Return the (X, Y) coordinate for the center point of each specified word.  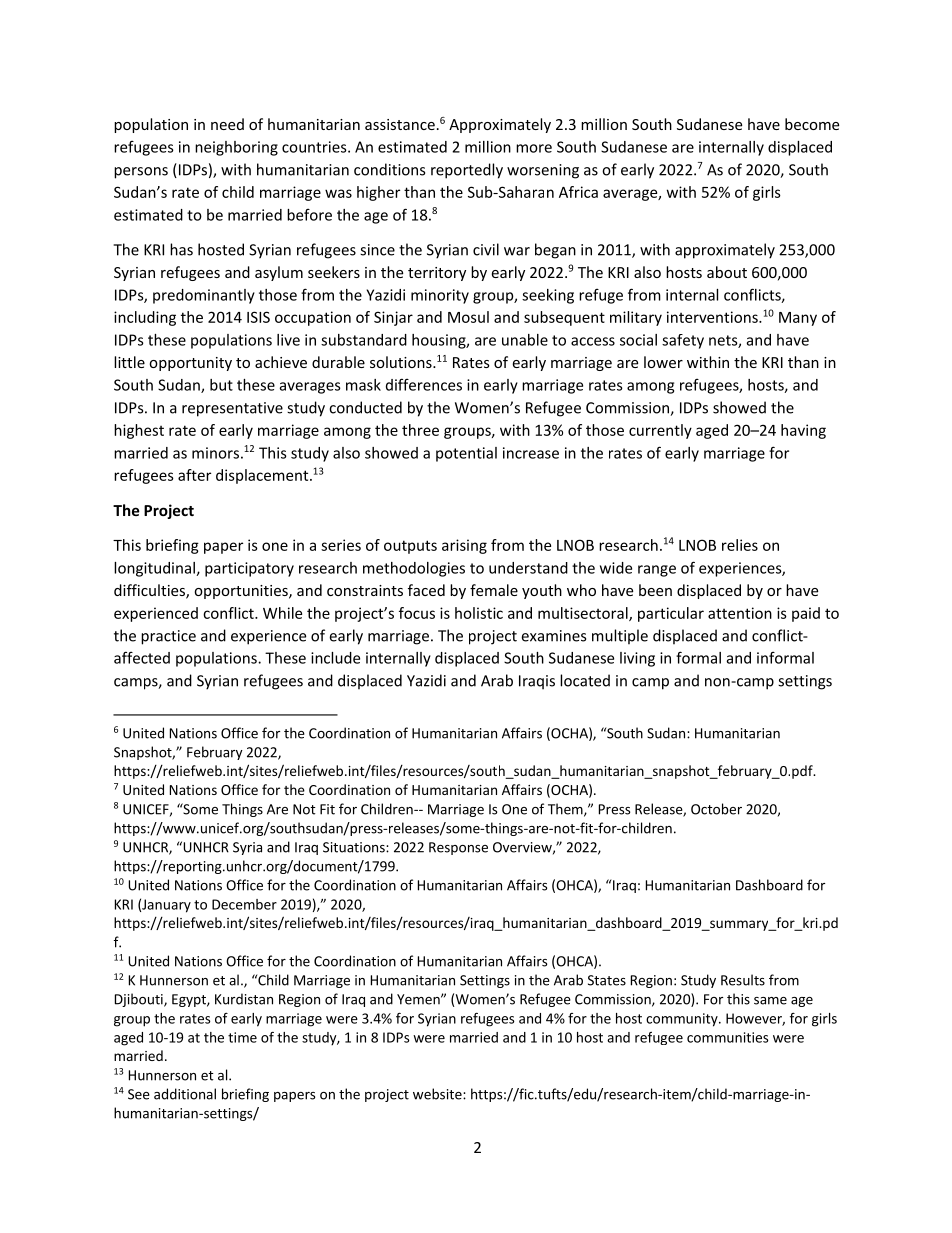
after (194, 475)
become (812, 124)
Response (458, 848)
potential (466, 454)
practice (168, 637)
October (716, 809)
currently (660, 431)
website (438, 1094)
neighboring (236, 148)
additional (185, 1094)
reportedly (467, 171)
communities (728, 1037)
